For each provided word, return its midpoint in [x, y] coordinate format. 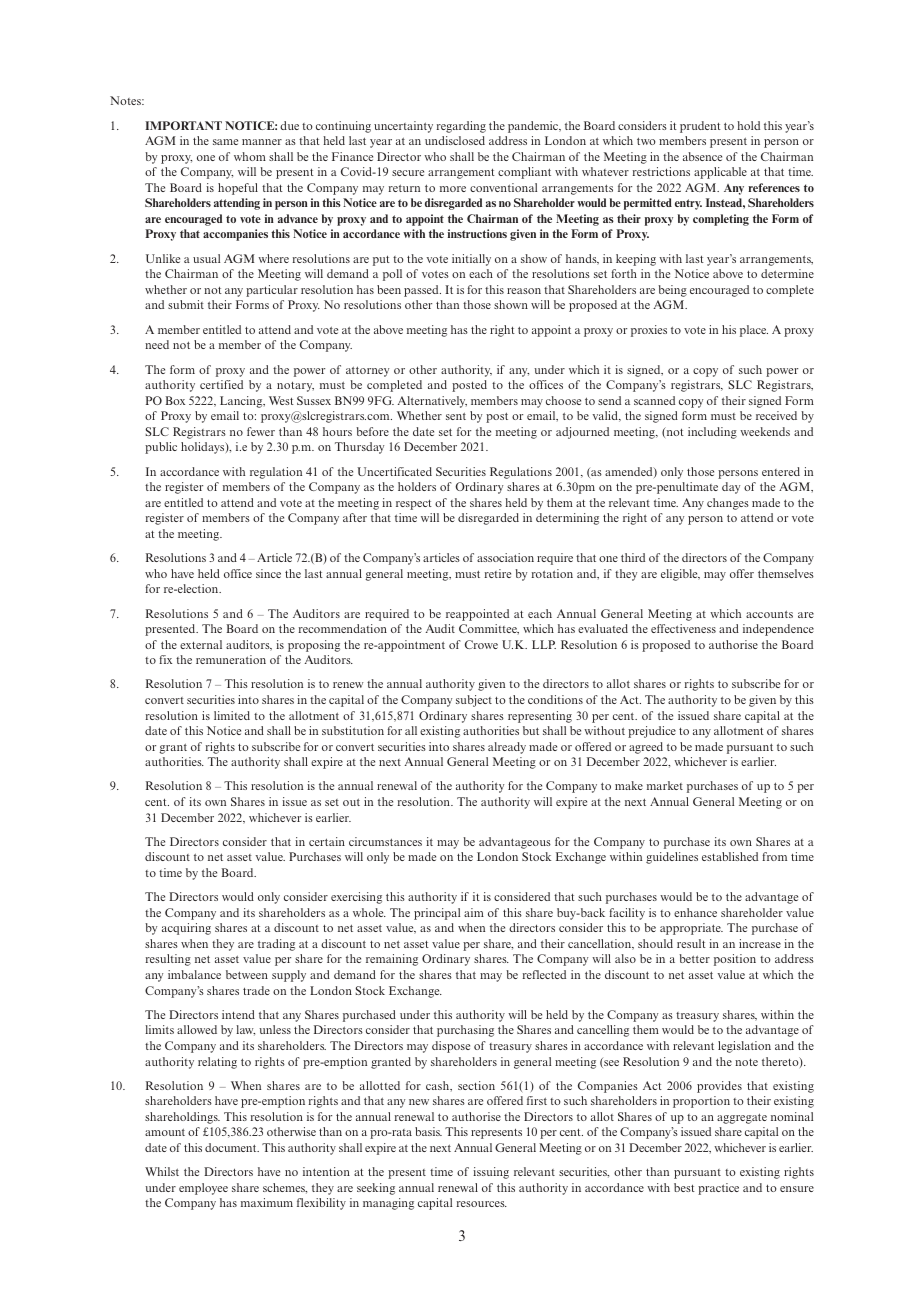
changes [728, 504]
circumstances [385, 841]
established [730, 856]
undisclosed [455, 140]
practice [718, 1189]
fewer [261, 431]
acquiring [186, 929]
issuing [491, 1173]
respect [414, 505]
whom [250, 156]
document [232, 1147]
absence [702, 156]
